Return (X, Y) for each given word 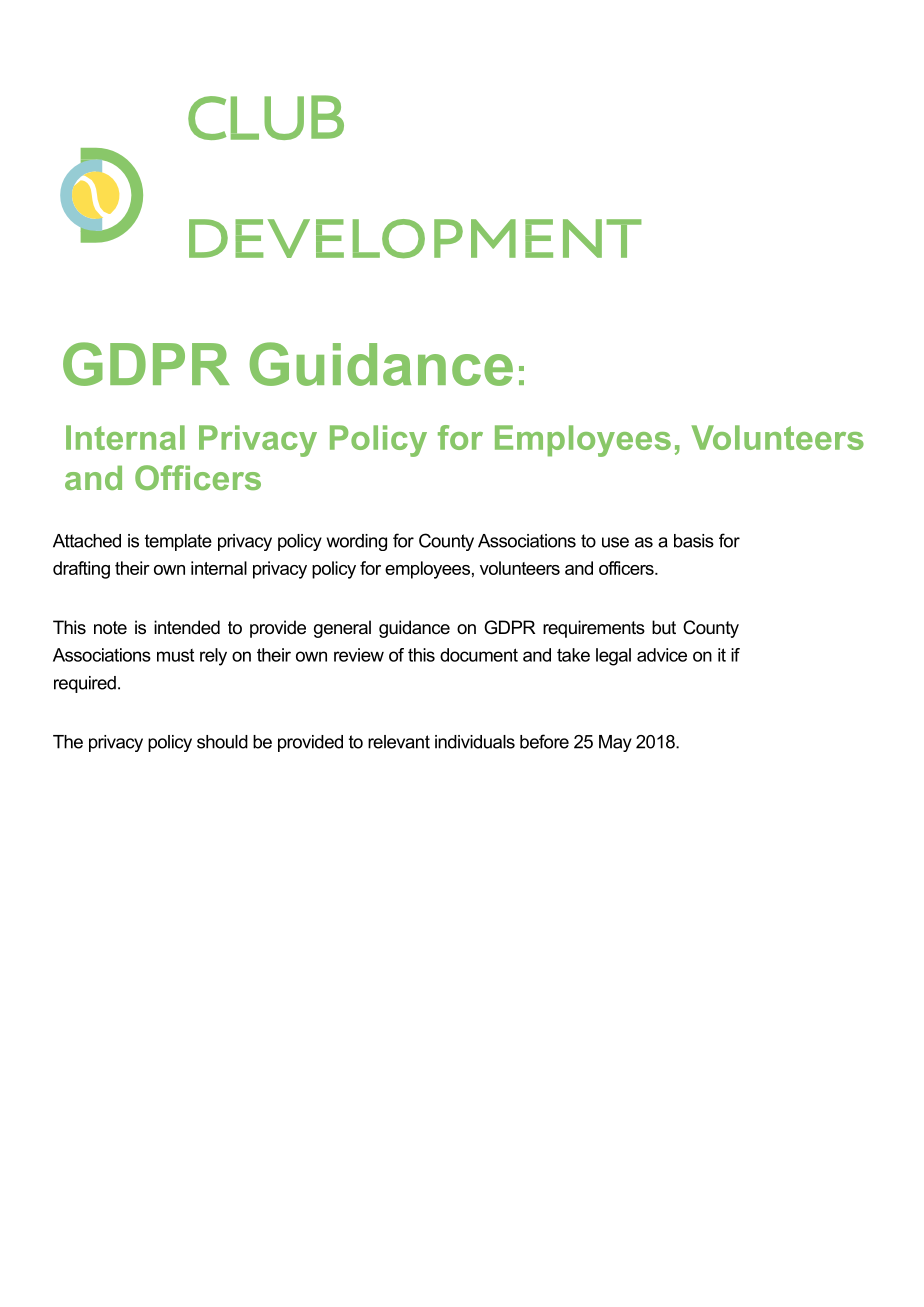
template (178, 542)
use (615, 542)
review (359, 655)
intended (187, 627)
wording (357, 542)
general (342, 629)
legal (613, 657)
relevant (399, 742)
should (222, 742)
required (85, 684)
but (664, 627)
